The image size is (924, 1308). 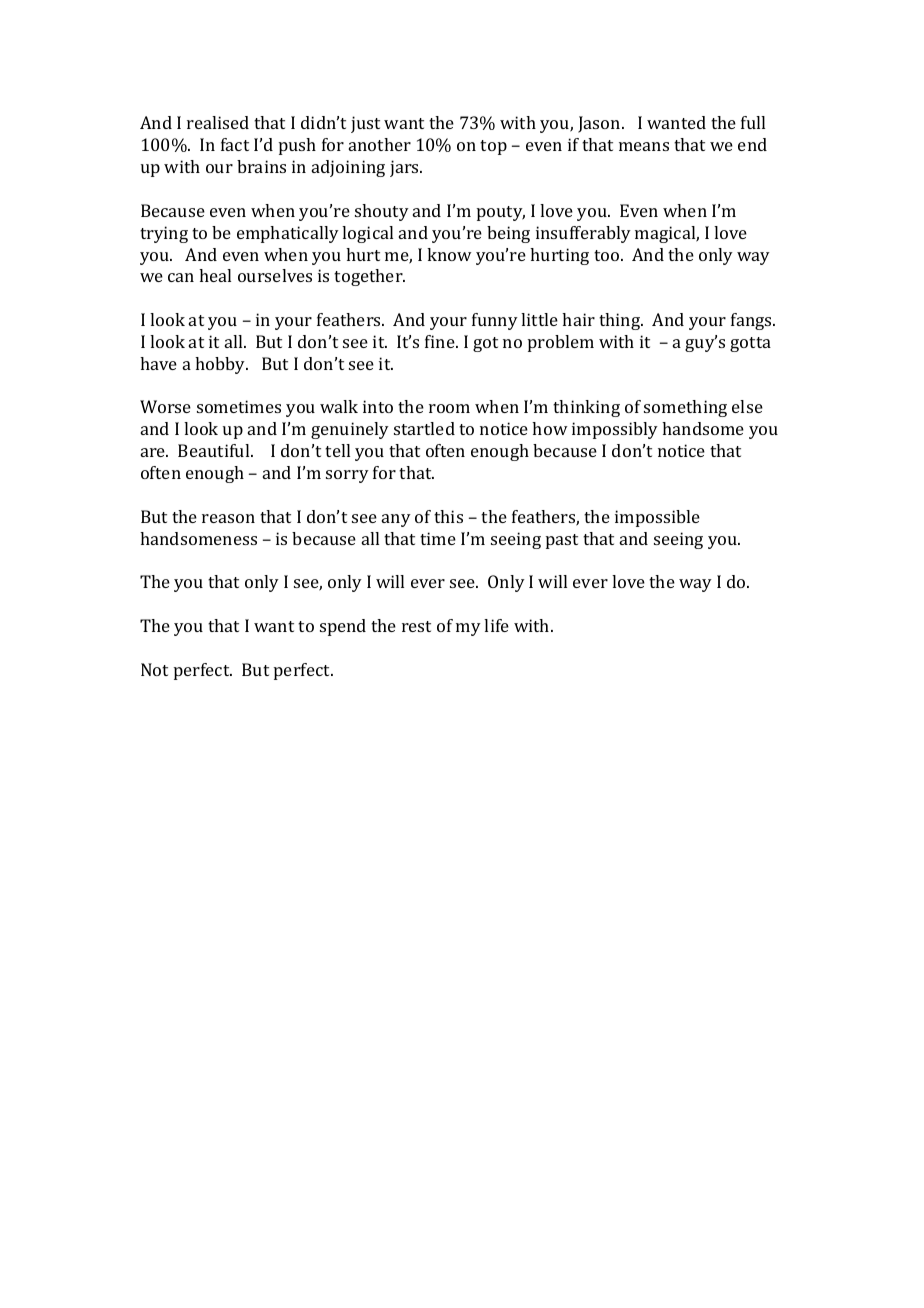 I want to click on top, so click(x=493, y=147).
